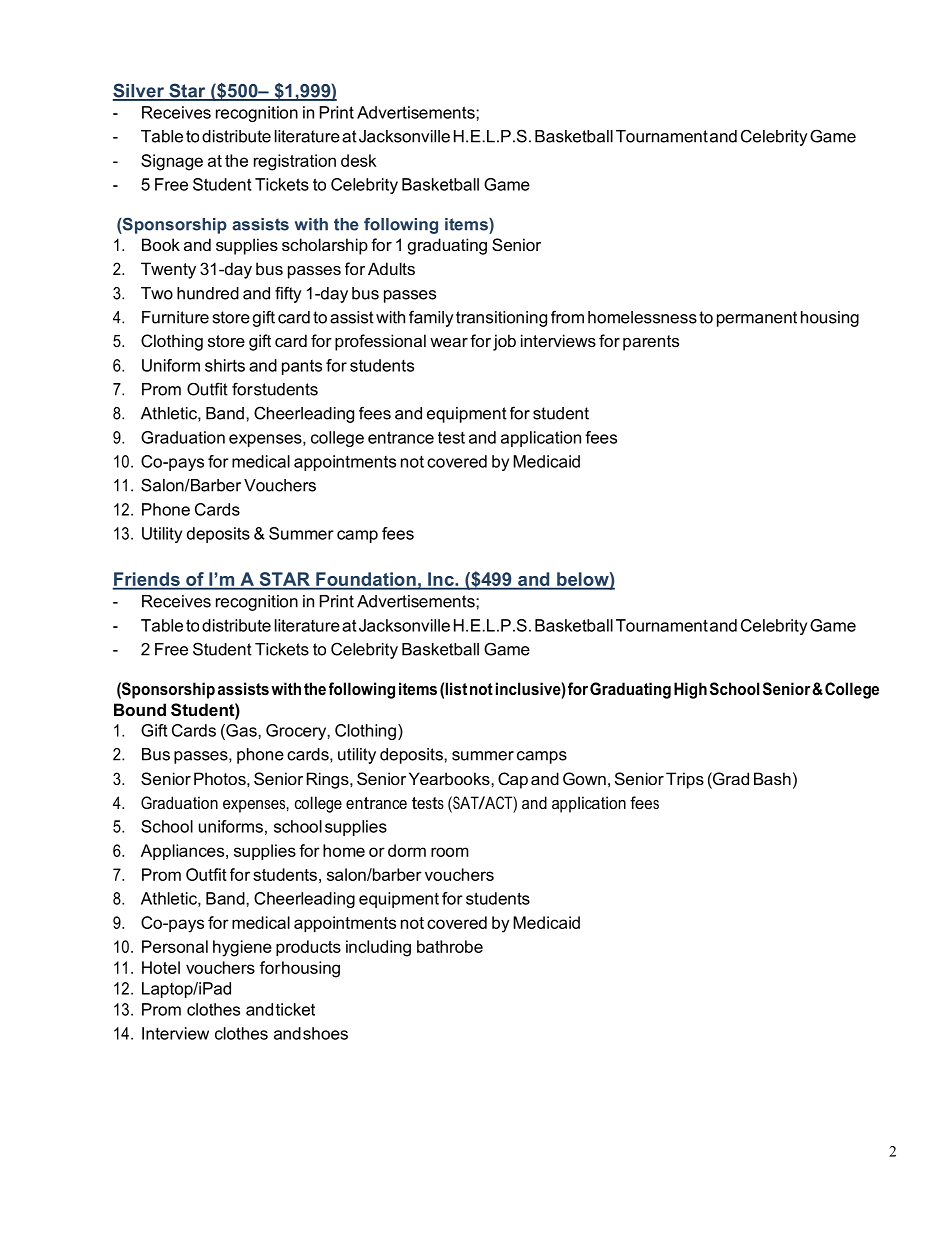 The height and width of the document is (1233, 952). Describe the element at coordinates (366, 580) in the document. I see `Foundation` at that location.
